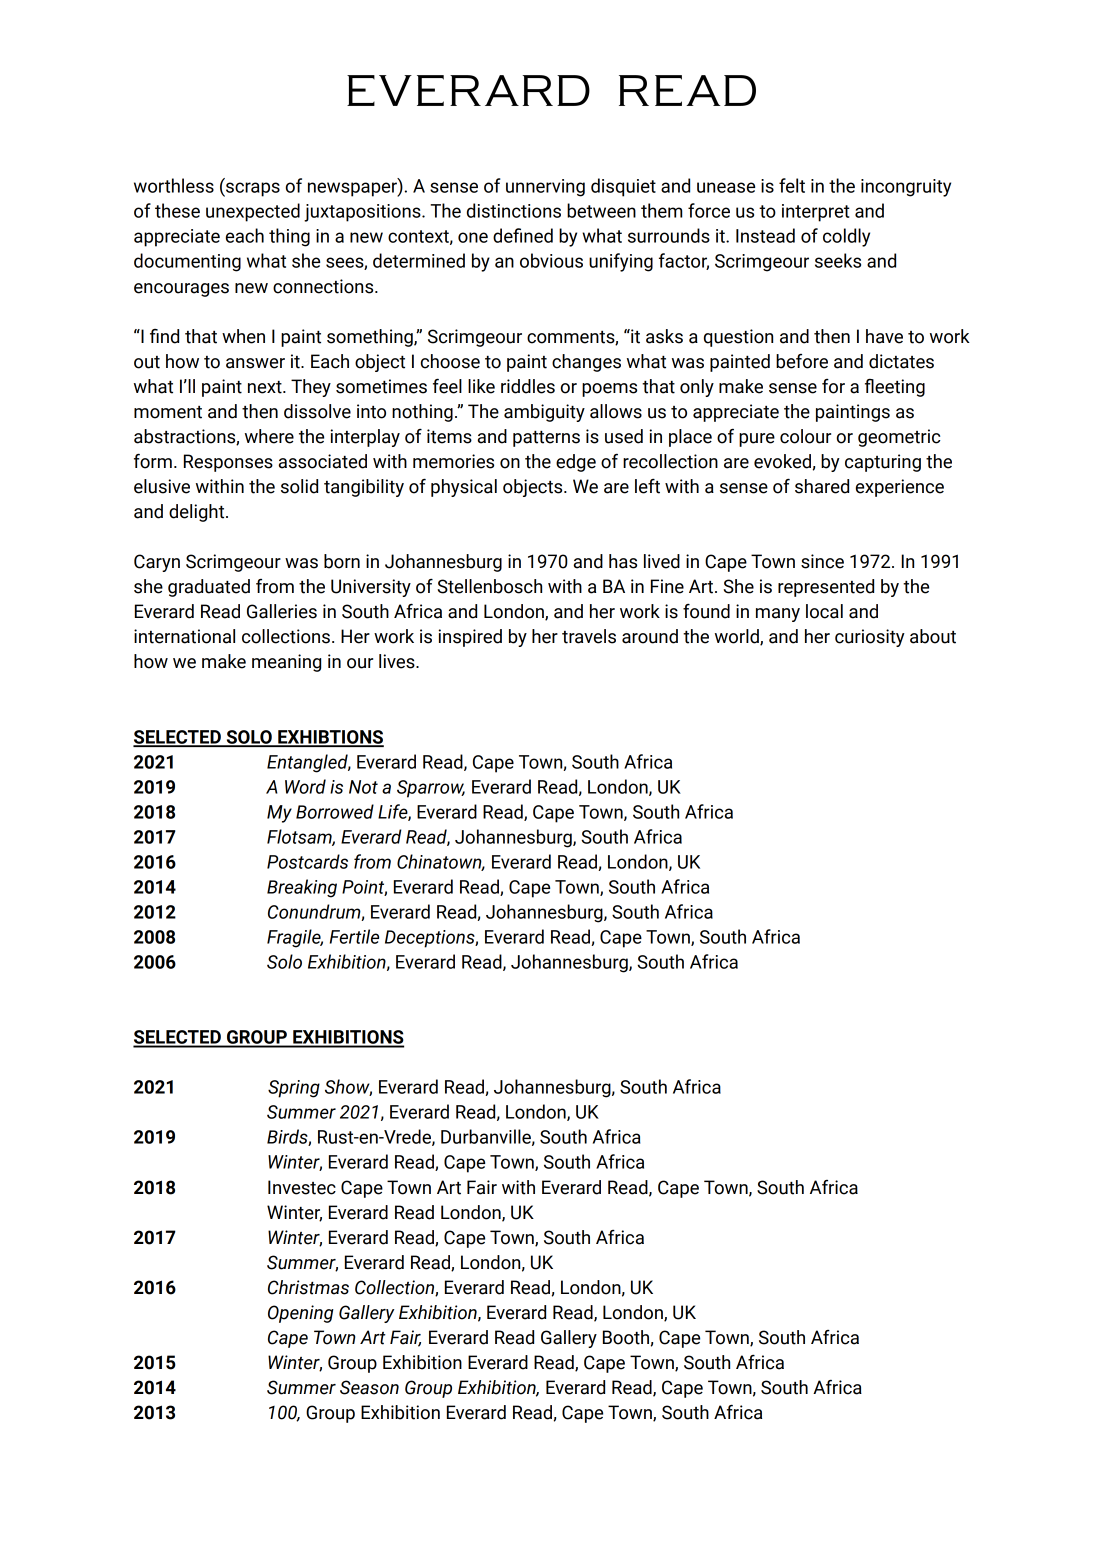  Describe the element at coordinates (253, 212) in the screenshot. I see `unexpected` at that location.
